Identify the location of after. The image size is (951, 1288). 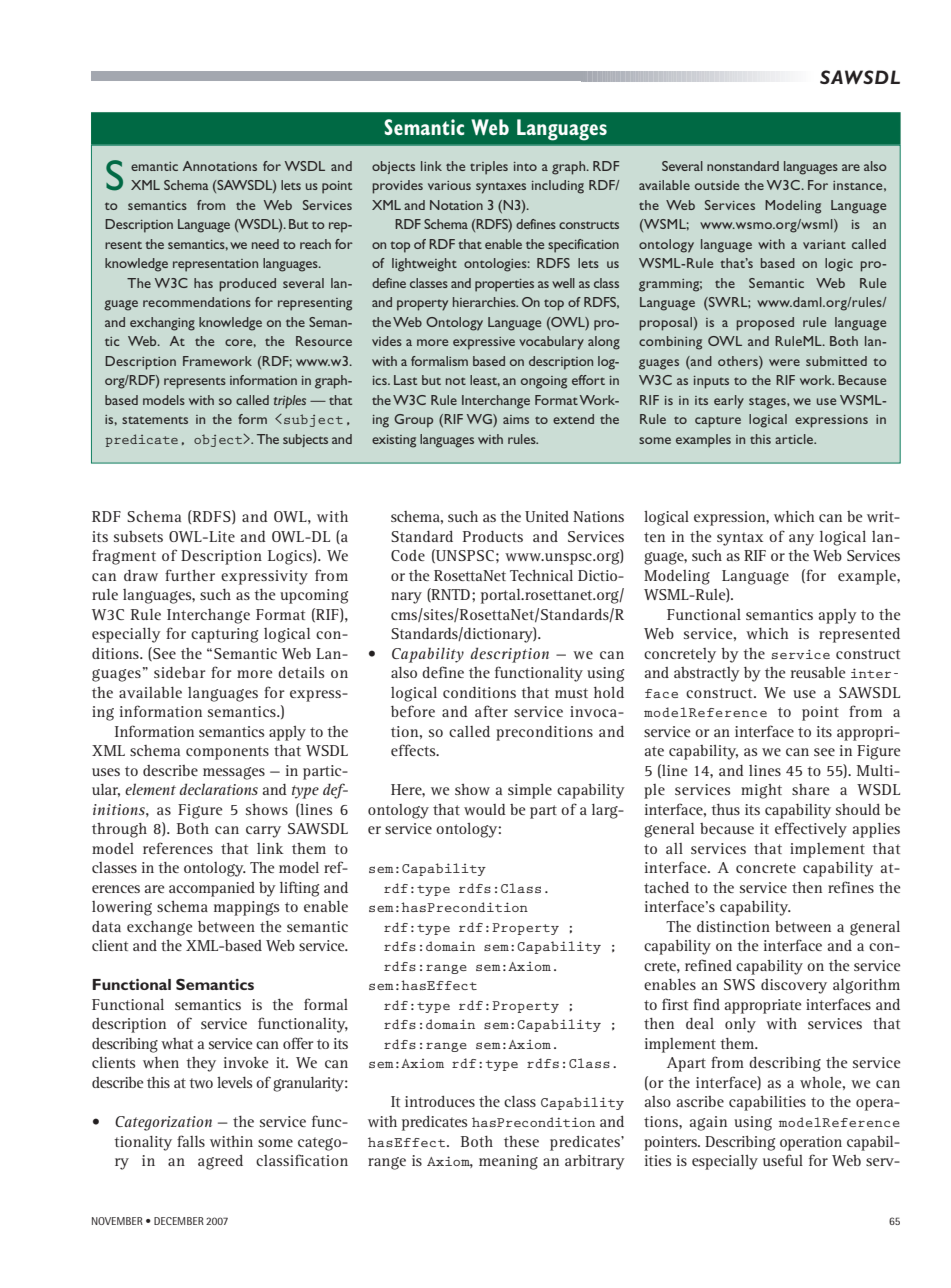
(491, 711).
